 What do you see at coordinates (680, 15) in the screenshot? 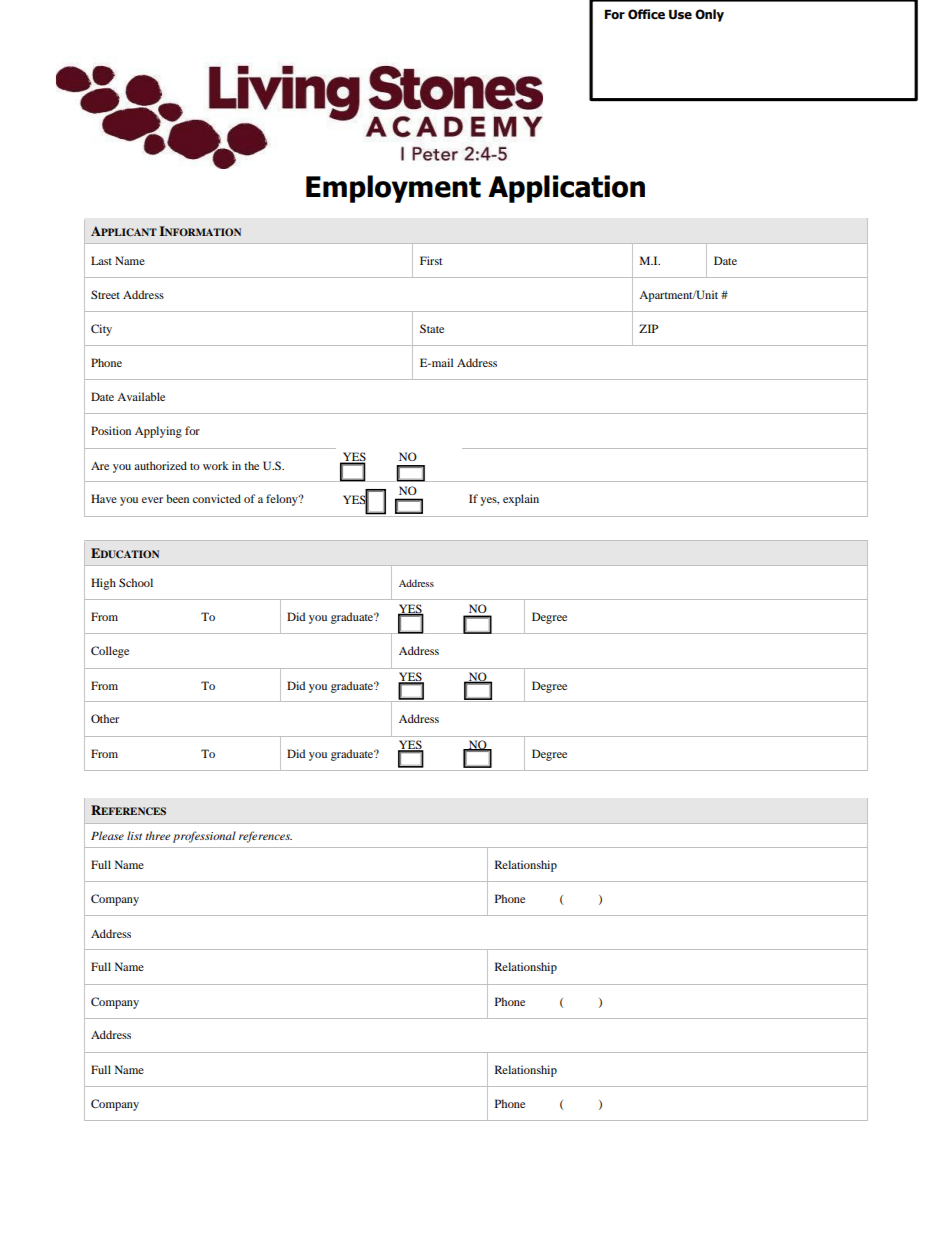
I see `Use` at bounding box center [680, 15].
